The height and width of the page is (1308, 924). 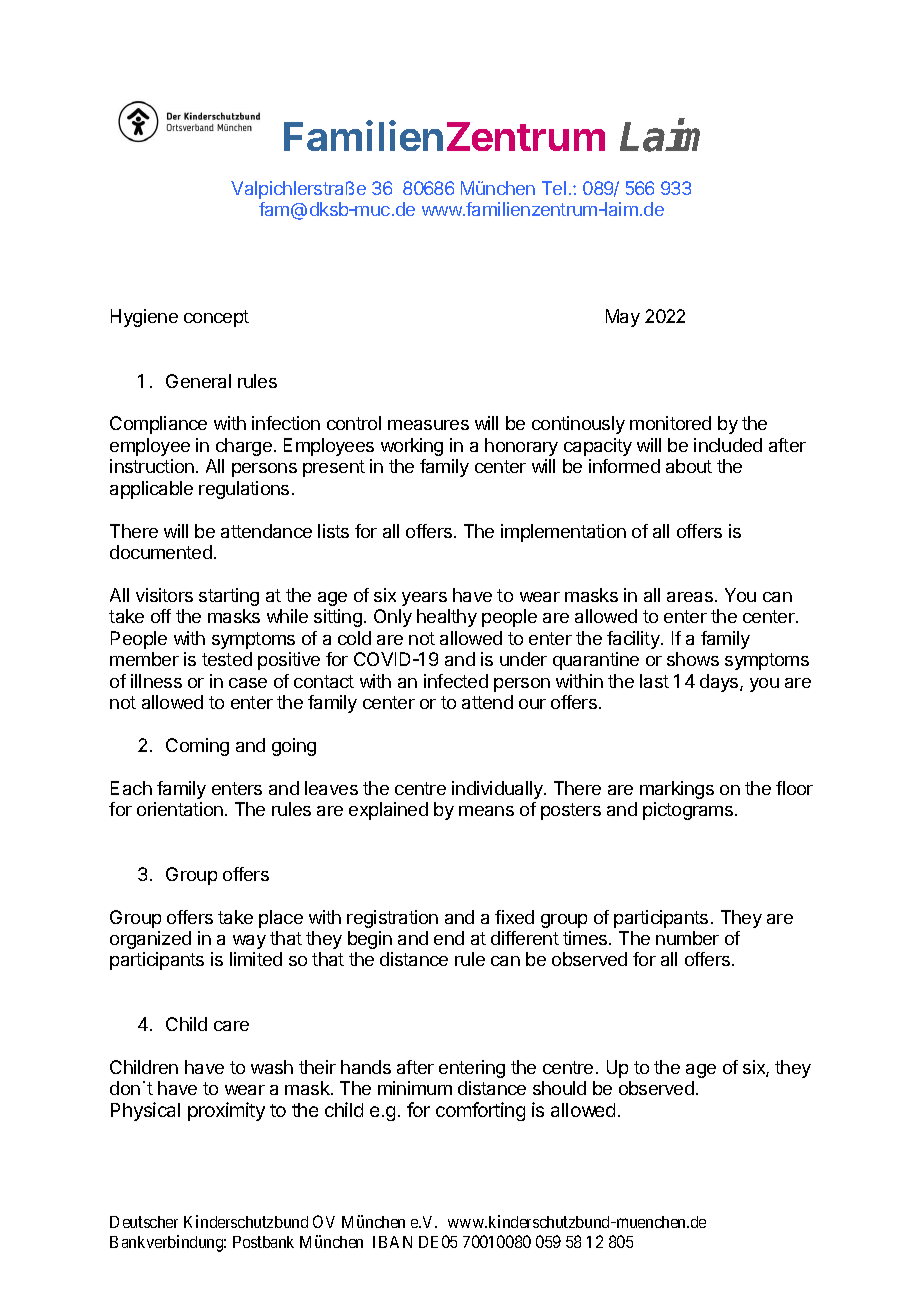 I want to click on IBAN, so click(x=392, y=1242).
